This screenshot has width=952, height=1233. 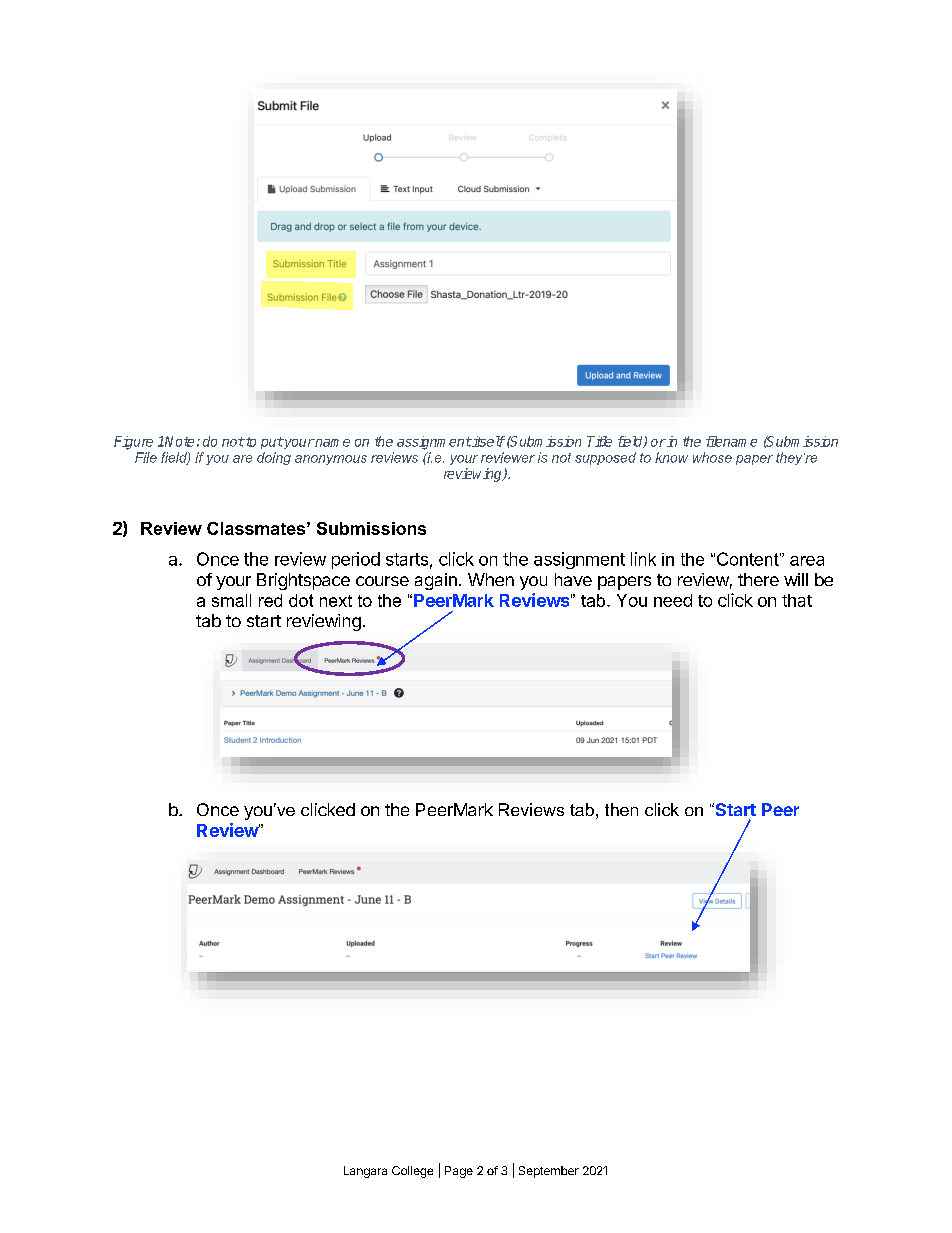 I want to click on College, so click(x=412, y=1172).
